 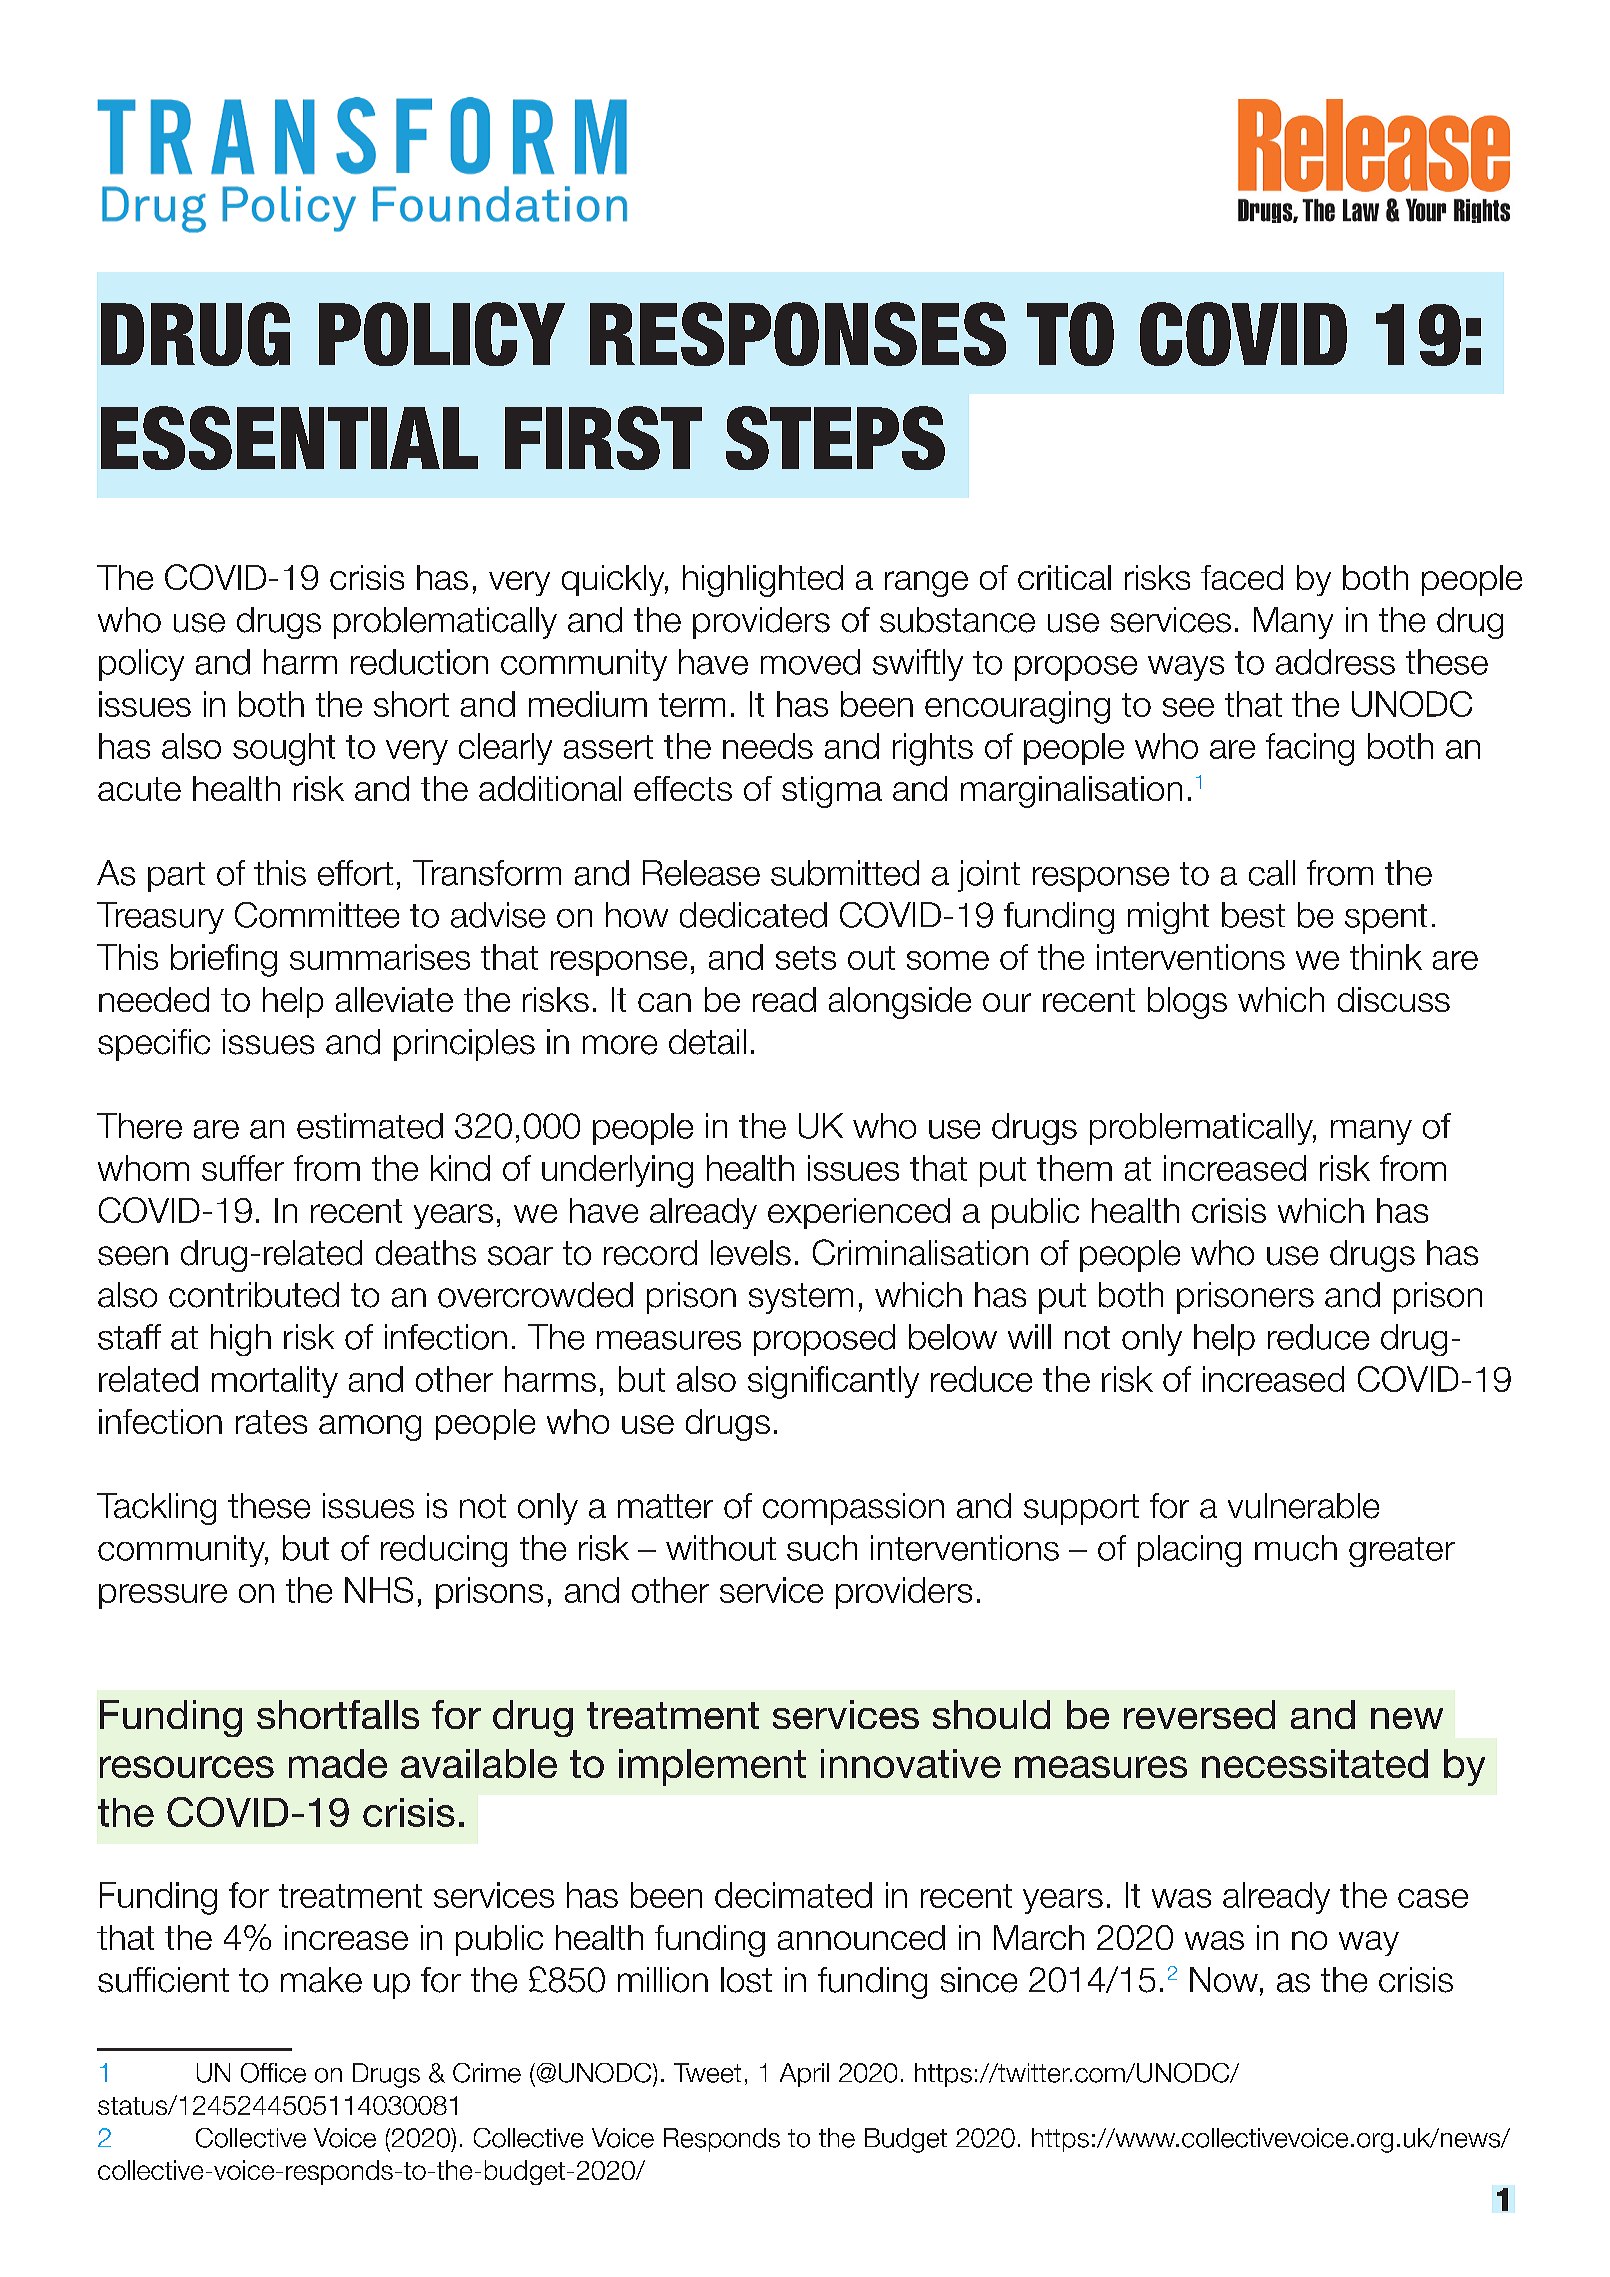 I want to click on faced, so click(x=1242, y=577).
